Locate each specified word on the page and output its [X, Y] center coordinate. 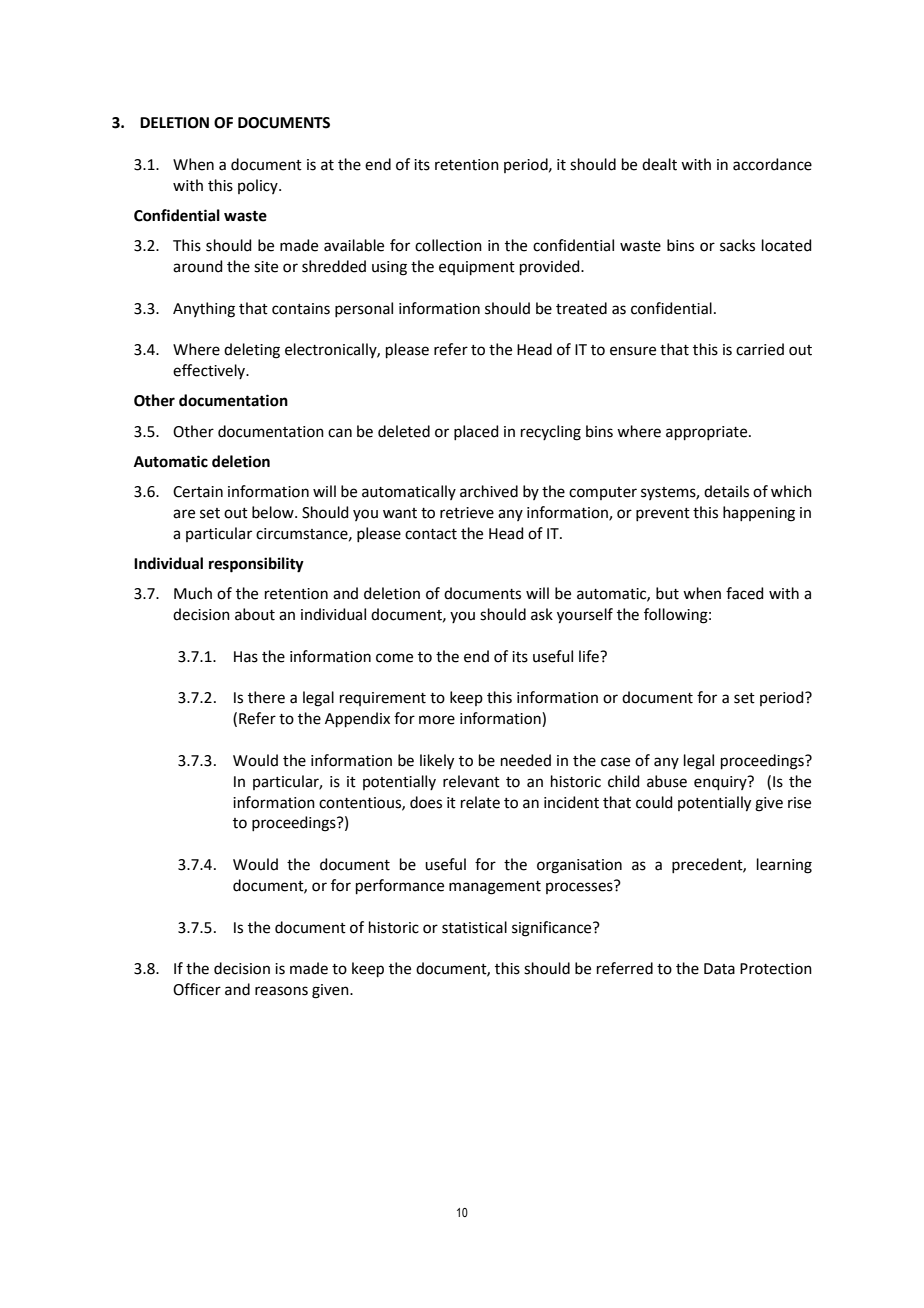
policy [259, 186]
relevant [471, 781]
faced [745, 593]
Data [719, 969]
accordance [772, 164]
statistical [474, 927]
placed [476, 432]
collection [448, 245]
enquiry [721, 783]
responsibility [256, 565]
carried [760, 349]
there [266, 697]
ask [542, 614]
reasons [281, 991]
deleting [252, 351]
